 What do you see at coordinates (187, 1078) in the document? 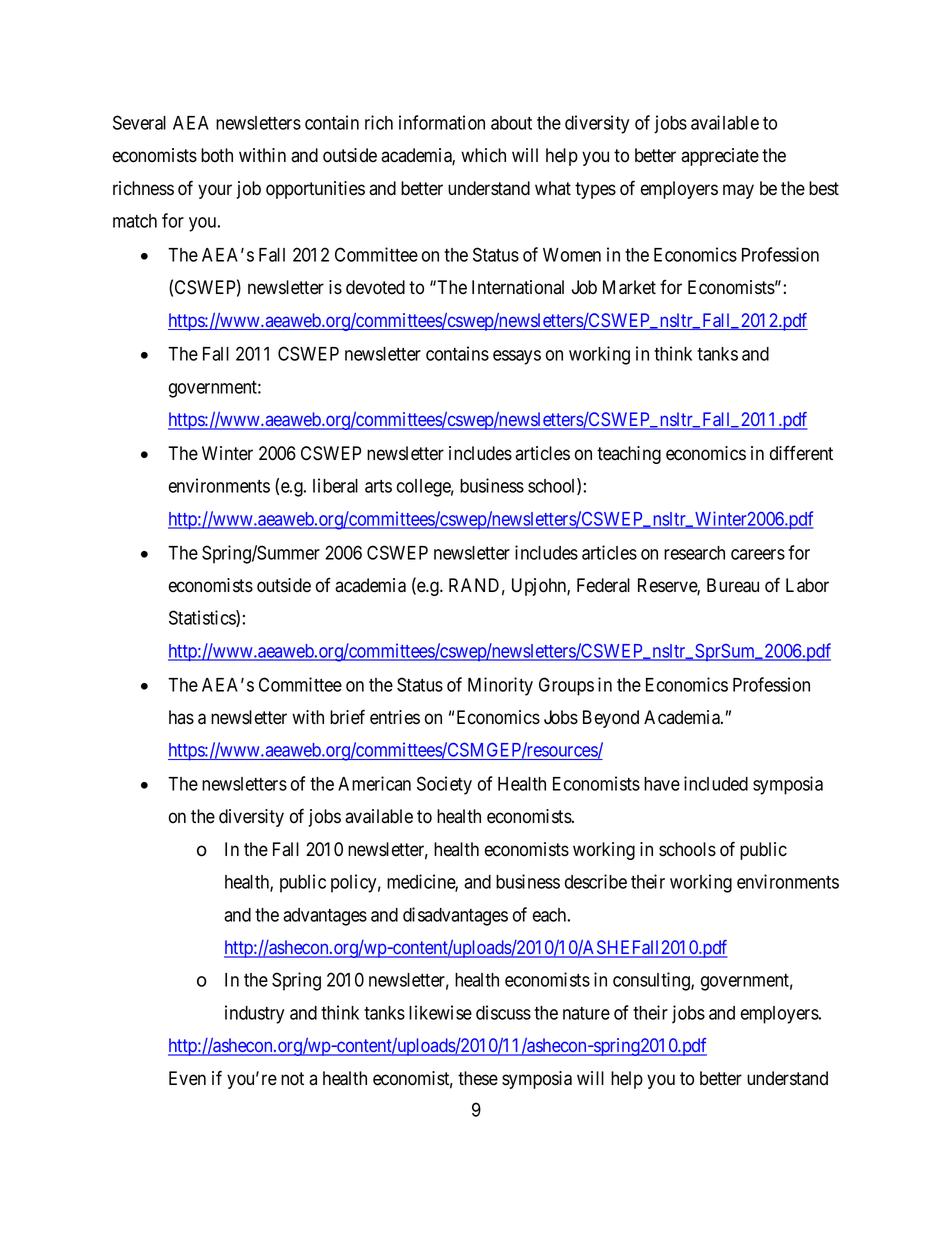
I see `Even` at bounding box center [187, 1078].
